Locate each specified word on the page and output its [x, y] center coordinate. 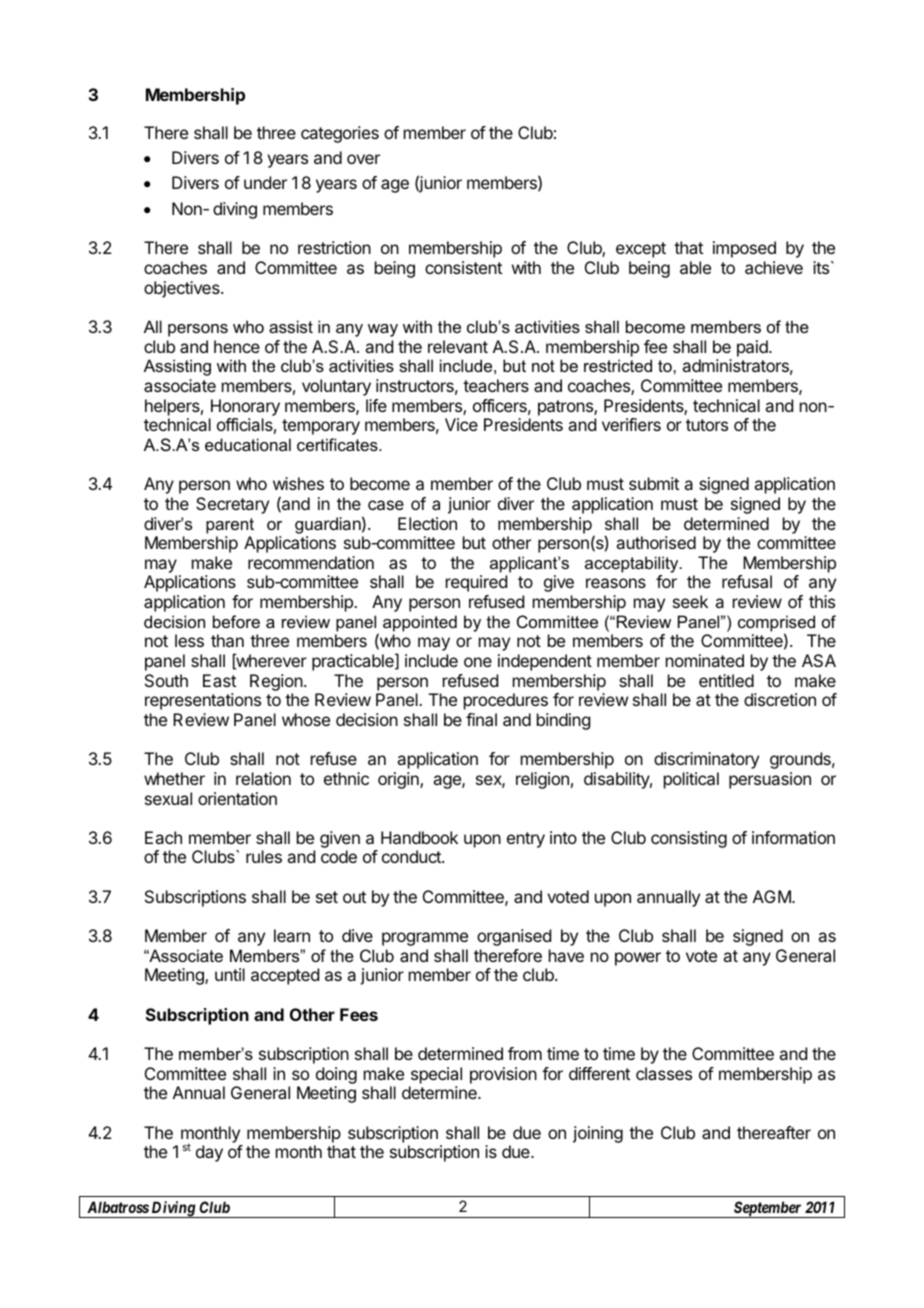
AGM [773, 896]
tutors [707, 425]
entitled [726, 680]
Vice [461, 424]
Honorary [245, 407]
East [219, 680]
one [478, 662]
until [230, 974]
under [265, 182]
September [768, 1209]
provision [503, 1075]
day [209, 1153]
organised [514, 937]
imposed [744, 249]
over [363, 159]
